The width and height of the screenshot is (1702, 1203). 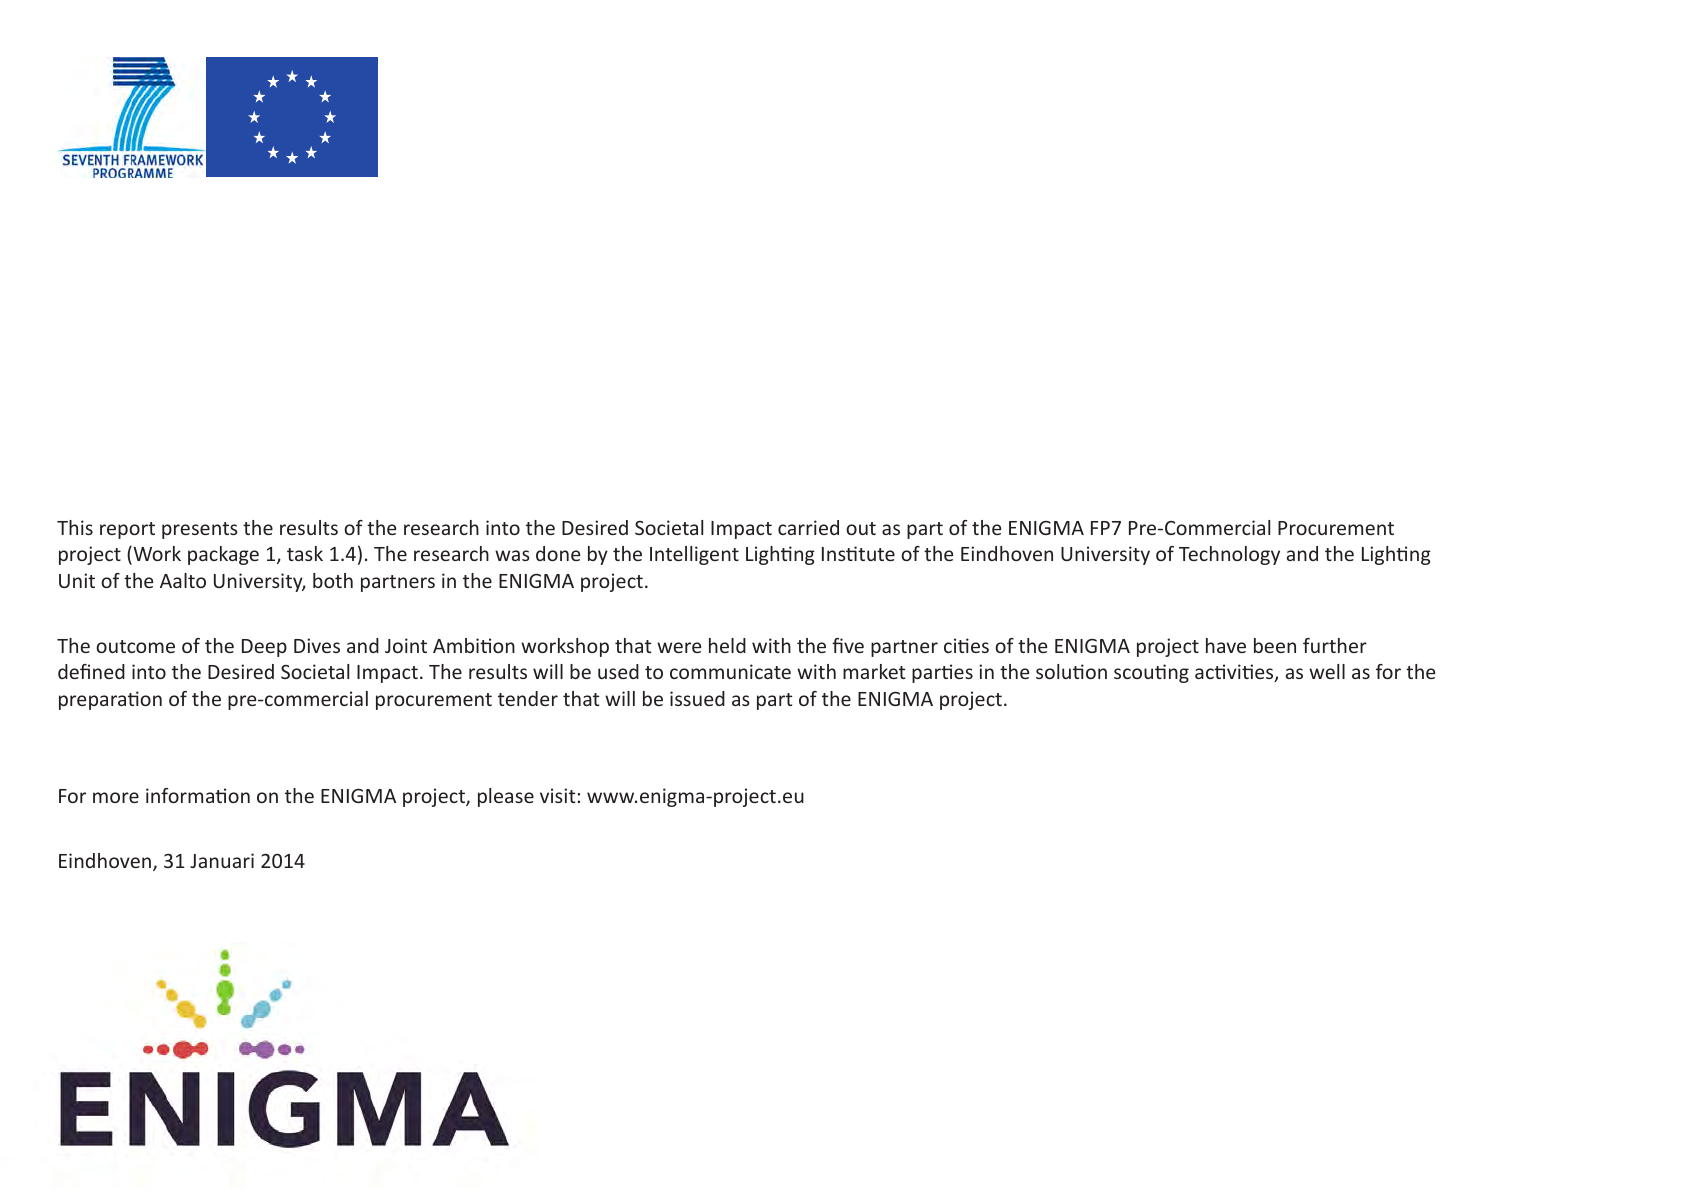 What do you see at coordinates (727, 645) in the screenshot?
I see `held` at bounding box center [727, 645].
